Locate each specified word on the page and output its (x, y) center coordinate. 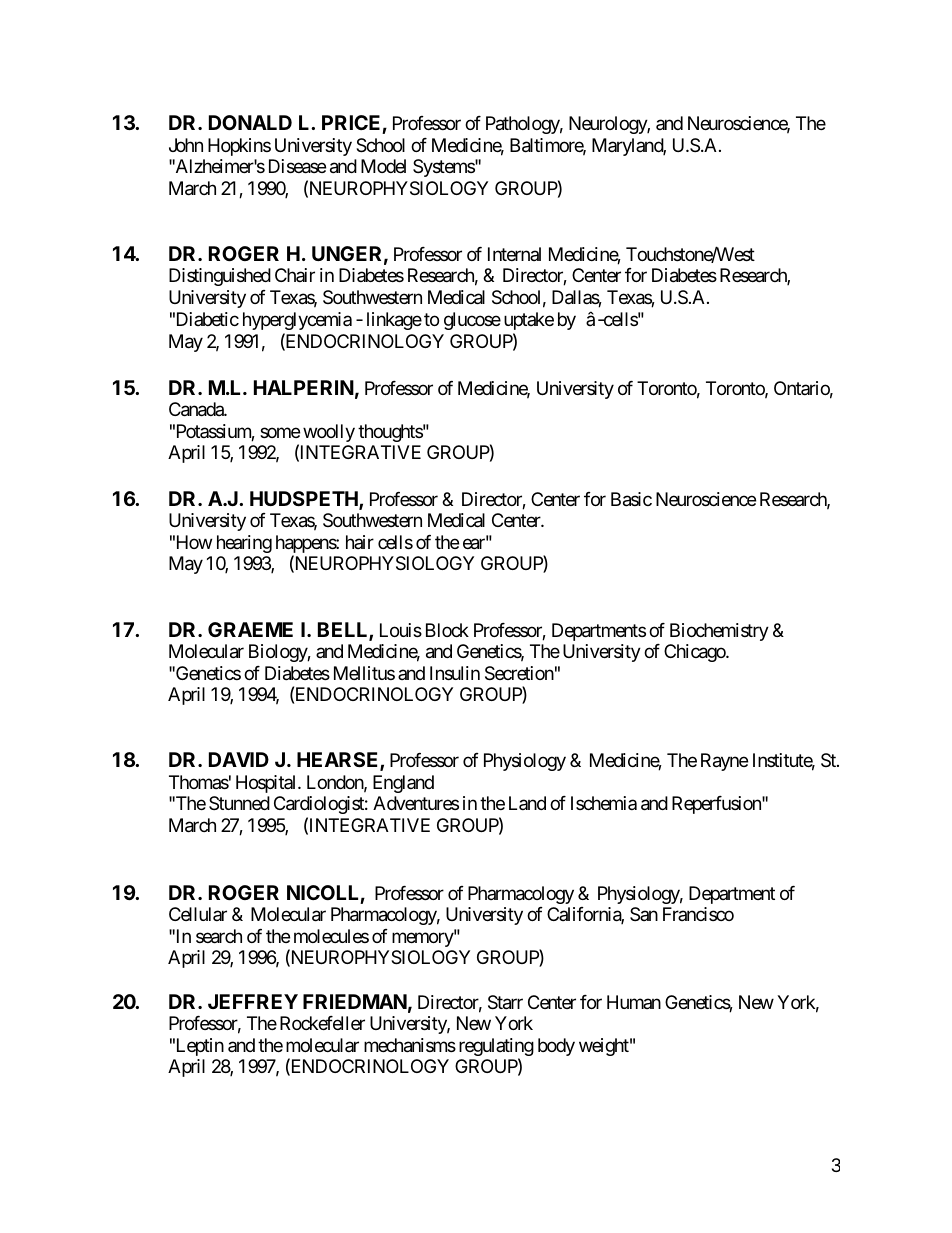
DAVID (239, 759)
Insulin (455, 673)
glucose (472, 321)
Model (383, 166)
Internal (514, 254)
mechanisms (410, 1045)
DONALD (250, 122)
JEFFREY (253, 1001)
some (280, 432)
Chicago (695, 653)
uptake (529, 321)
